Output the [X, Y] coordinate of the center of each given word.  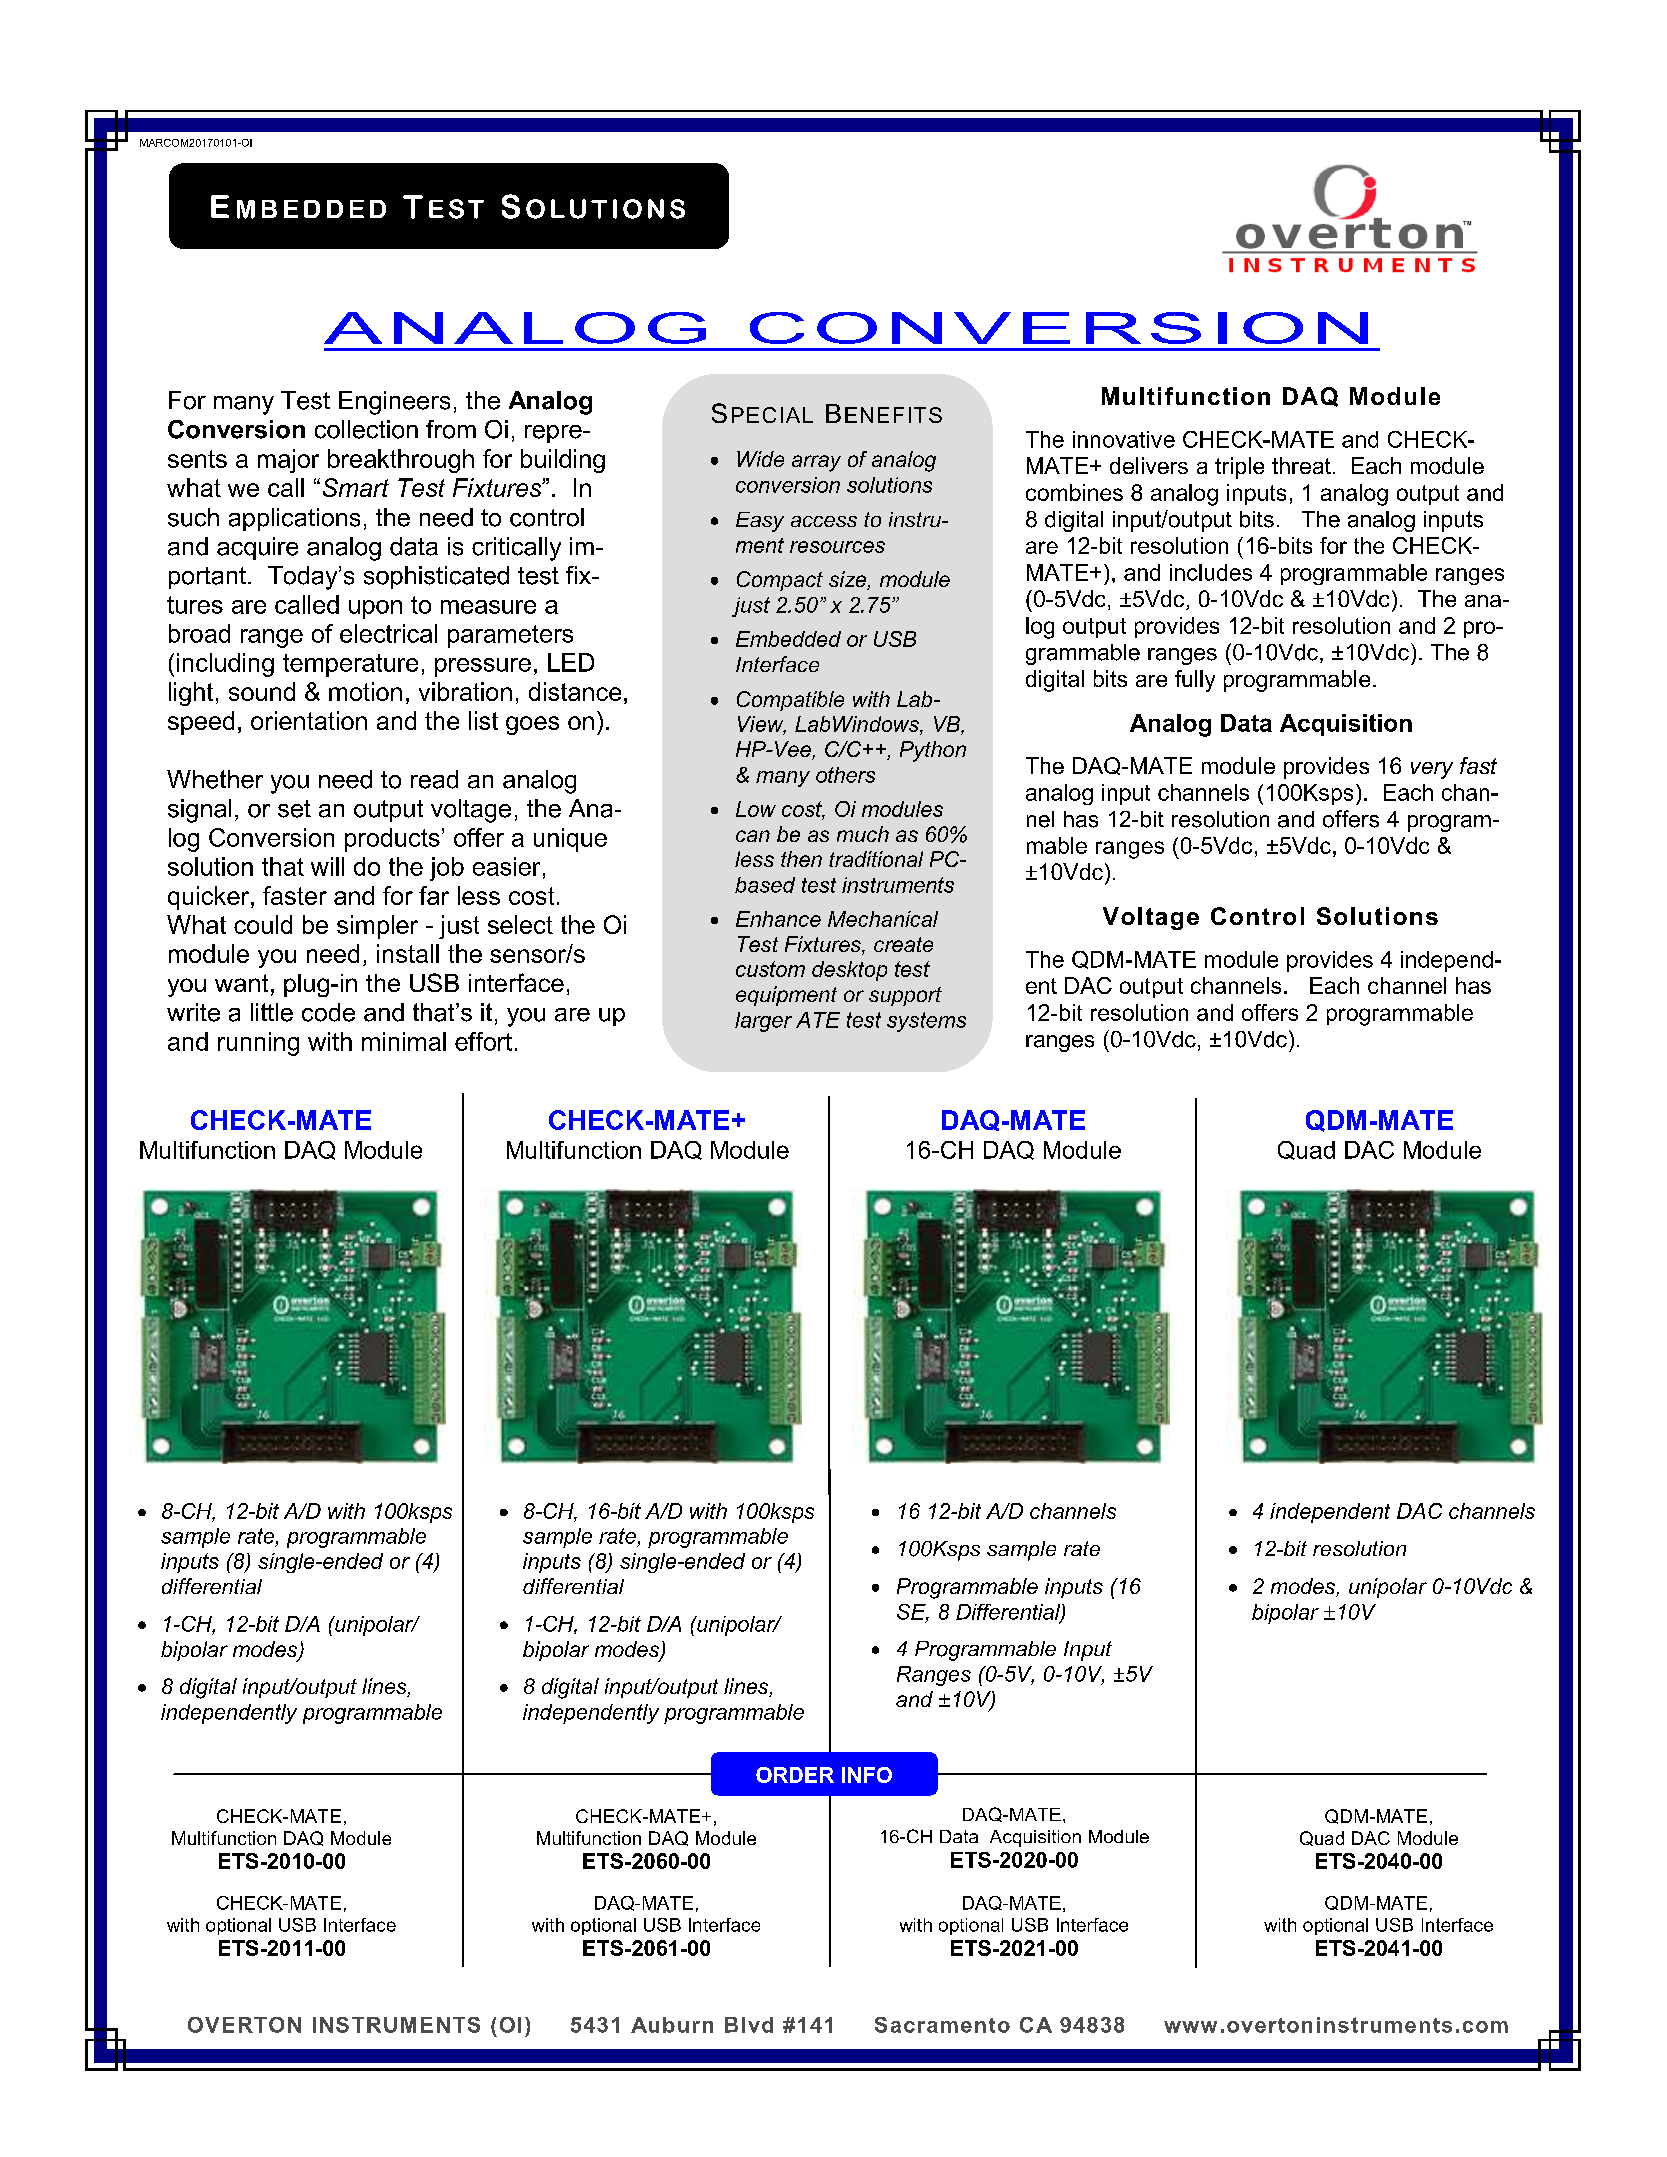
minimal [404, 1041]
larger [763, 1022]
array [816, 463]
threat [1301, 465]
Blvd [749, 2025]
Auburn [672, 2025]
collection [366, 429]
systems [926, 1022]
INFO [867, 1775]
